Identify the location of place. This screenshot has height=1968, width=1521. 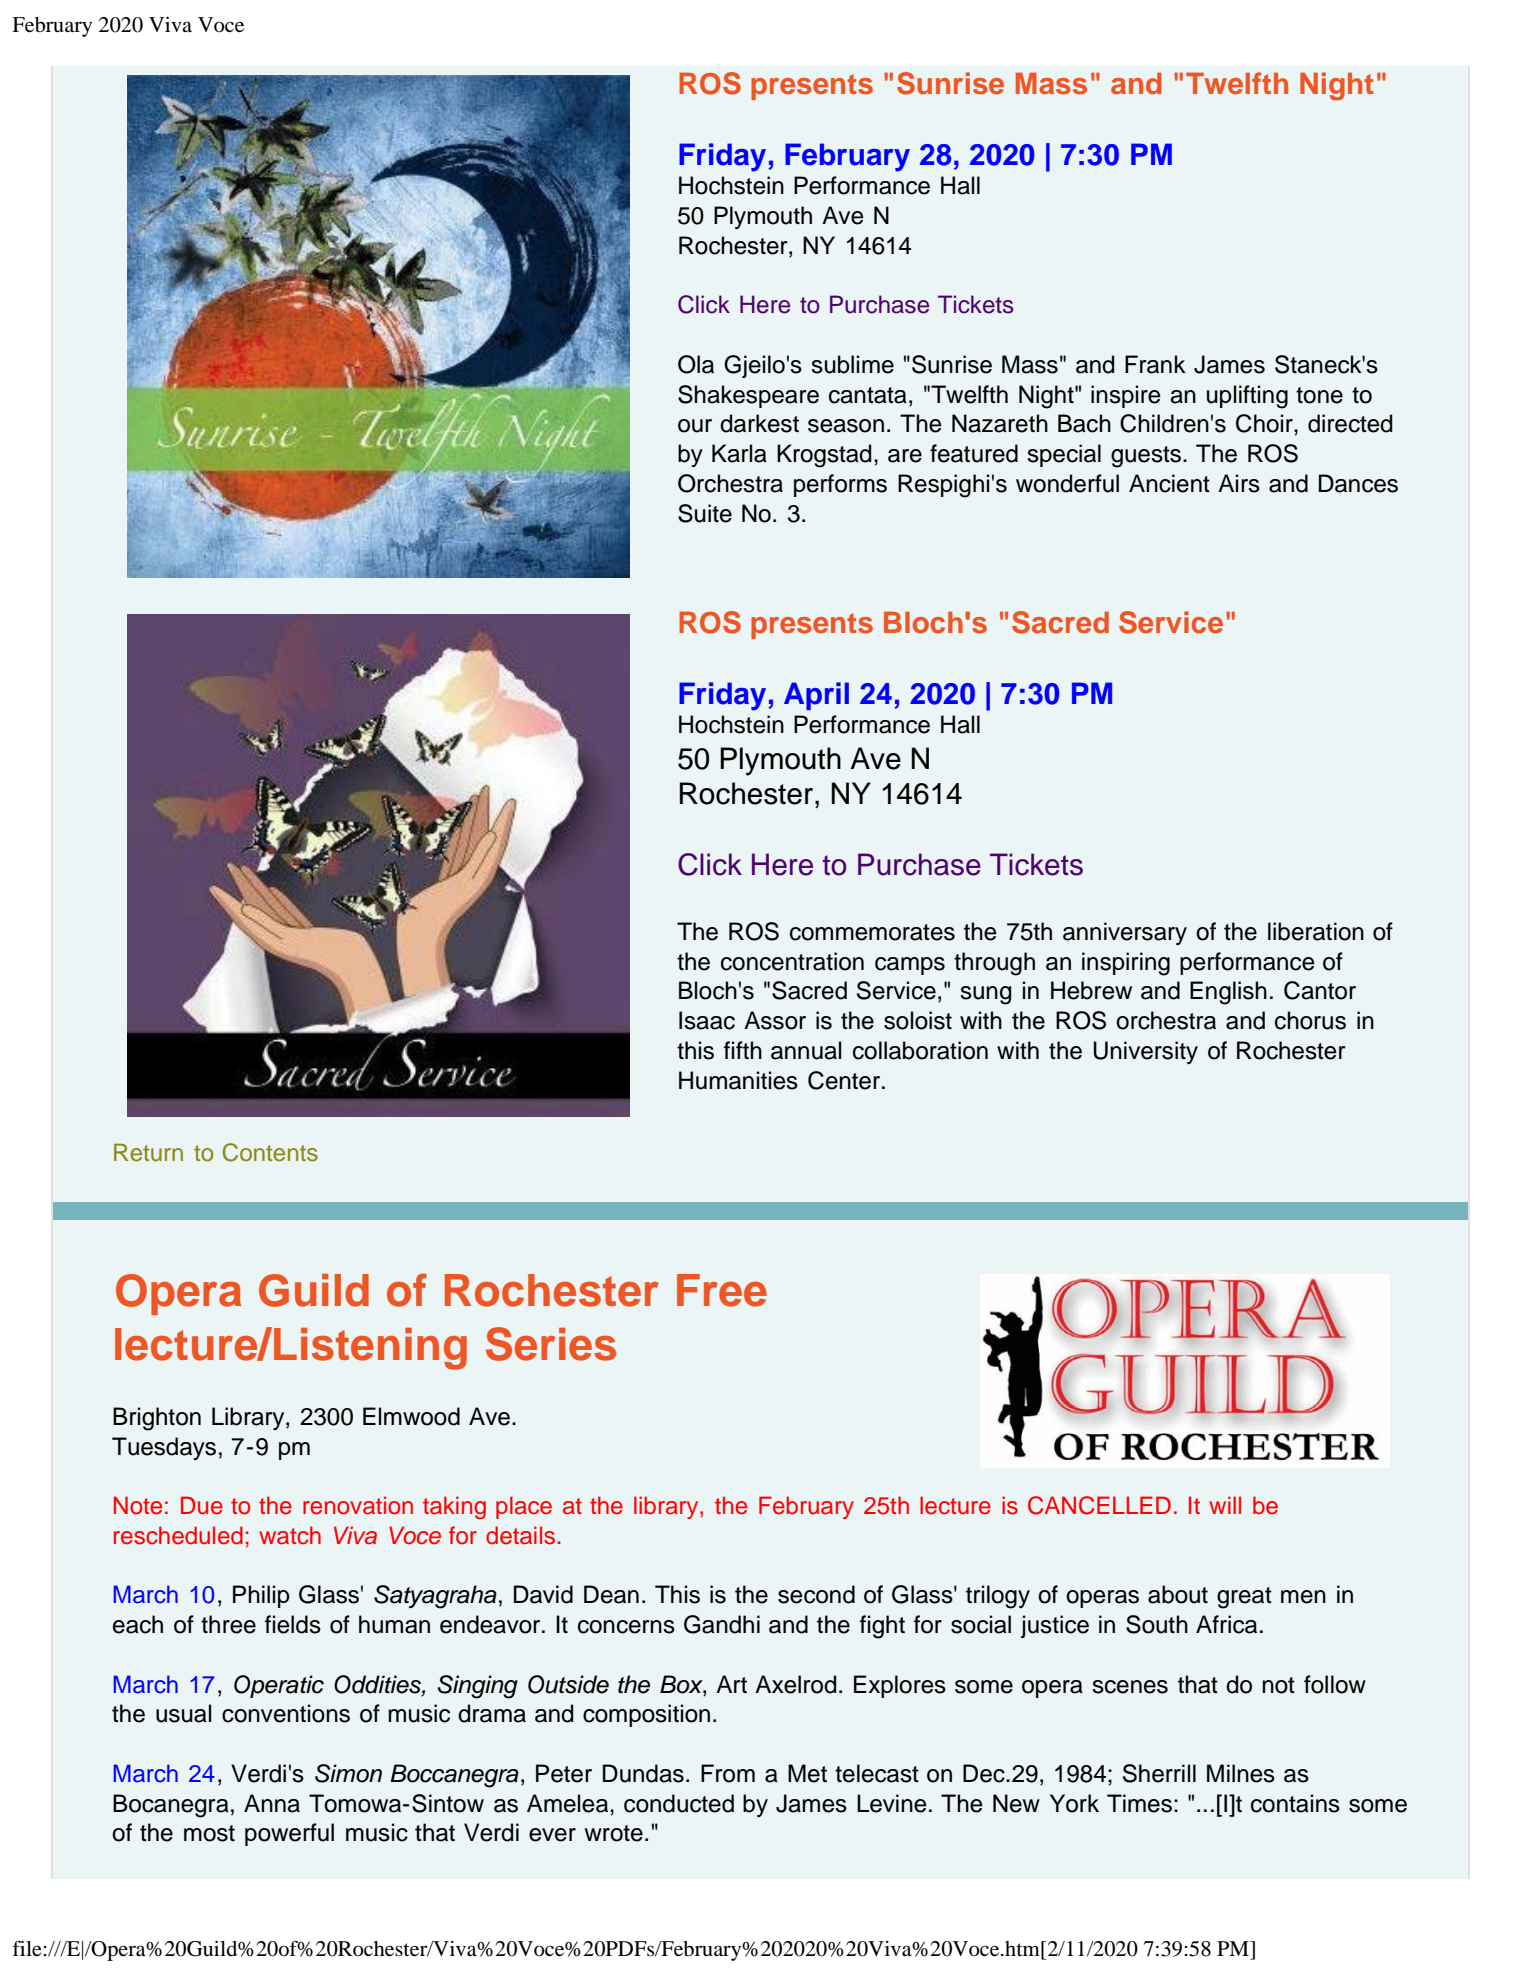
(524, 1507).
